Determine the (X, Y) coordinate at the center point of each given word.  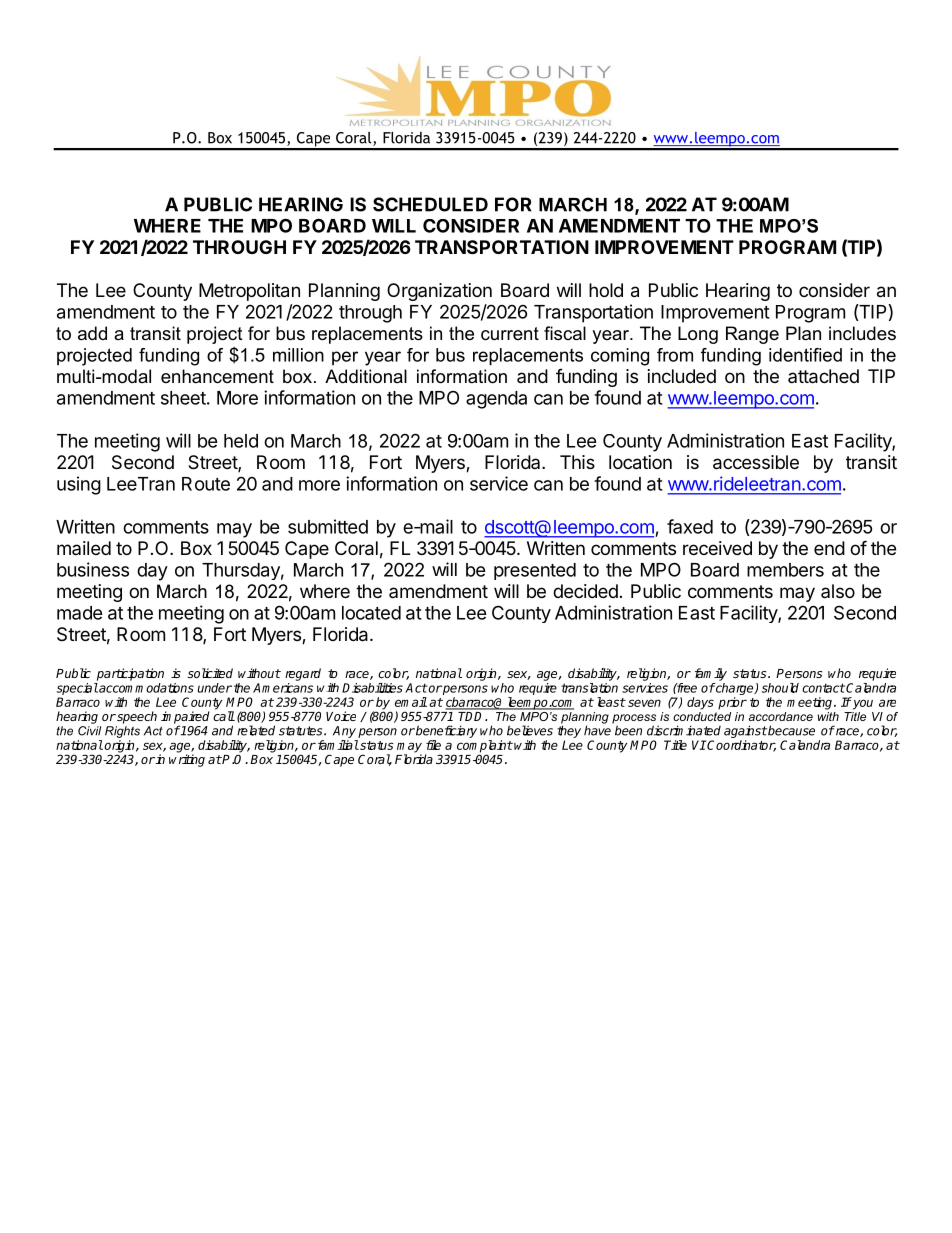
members (785, 570)
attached (823, 376)
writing (187, 760)
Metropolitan (249, 292)
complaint (485, 747)
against (745, 733)
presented (535, 571)
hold (606, 290)
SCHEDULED (430, 204)
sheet (183, 398)
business (93, 569)
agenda (496, 400)
